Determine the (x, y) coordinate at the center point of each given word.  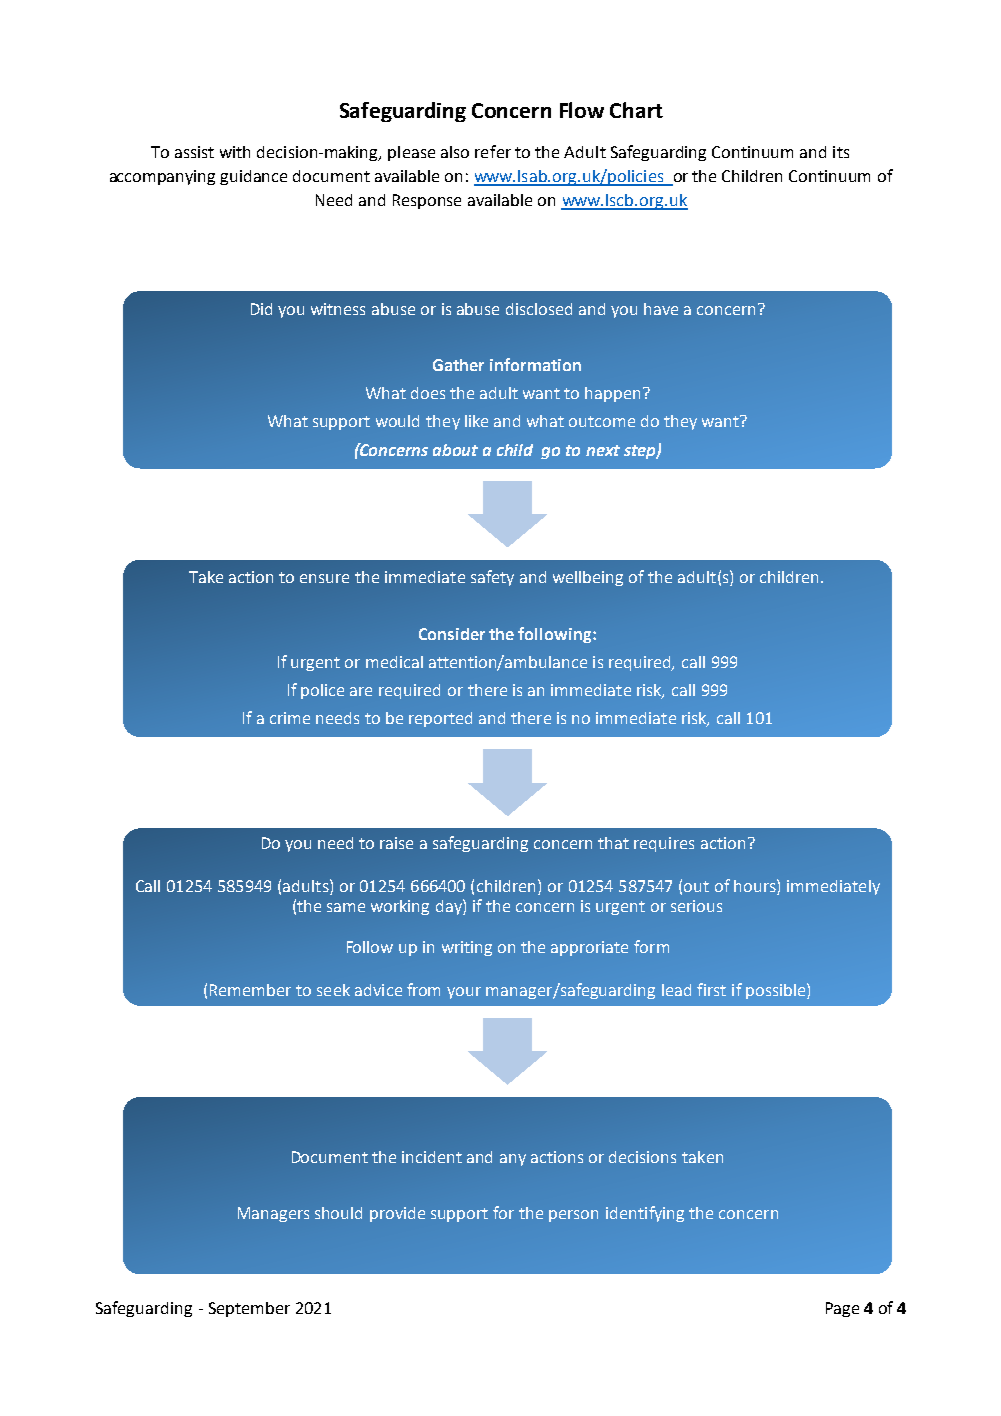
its (841, 152)
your (464, 993)
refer (493, 151)
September (249, 1309)
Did (261, 309)
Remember (250, 990)
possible (777, 991)
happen (612, 394)
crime (290, 718)
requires (664, 844)
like (476, 421)
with (235, 152)
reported (440, 719)
